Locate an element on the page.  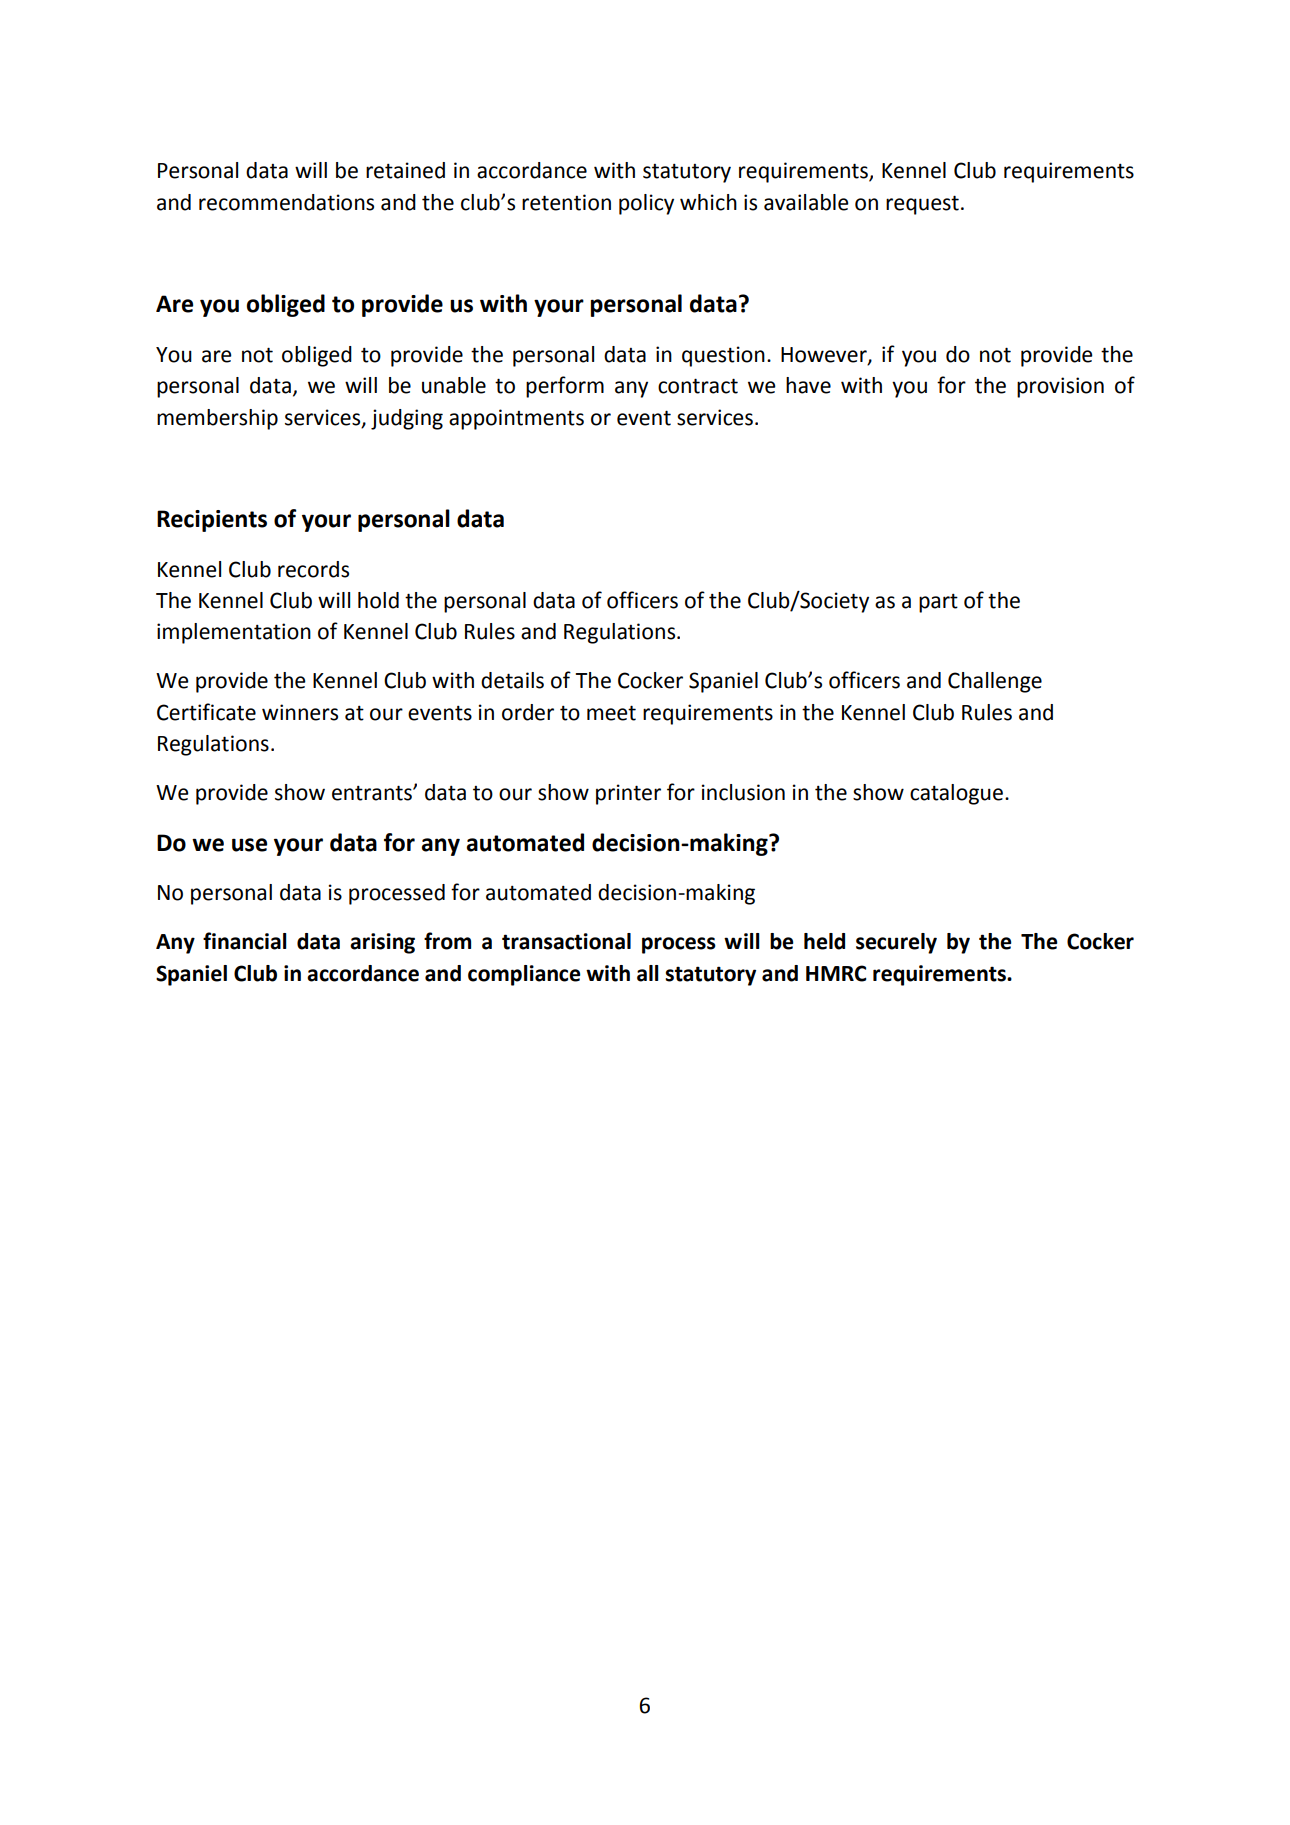
financial is located at coordinates (245, 941).
